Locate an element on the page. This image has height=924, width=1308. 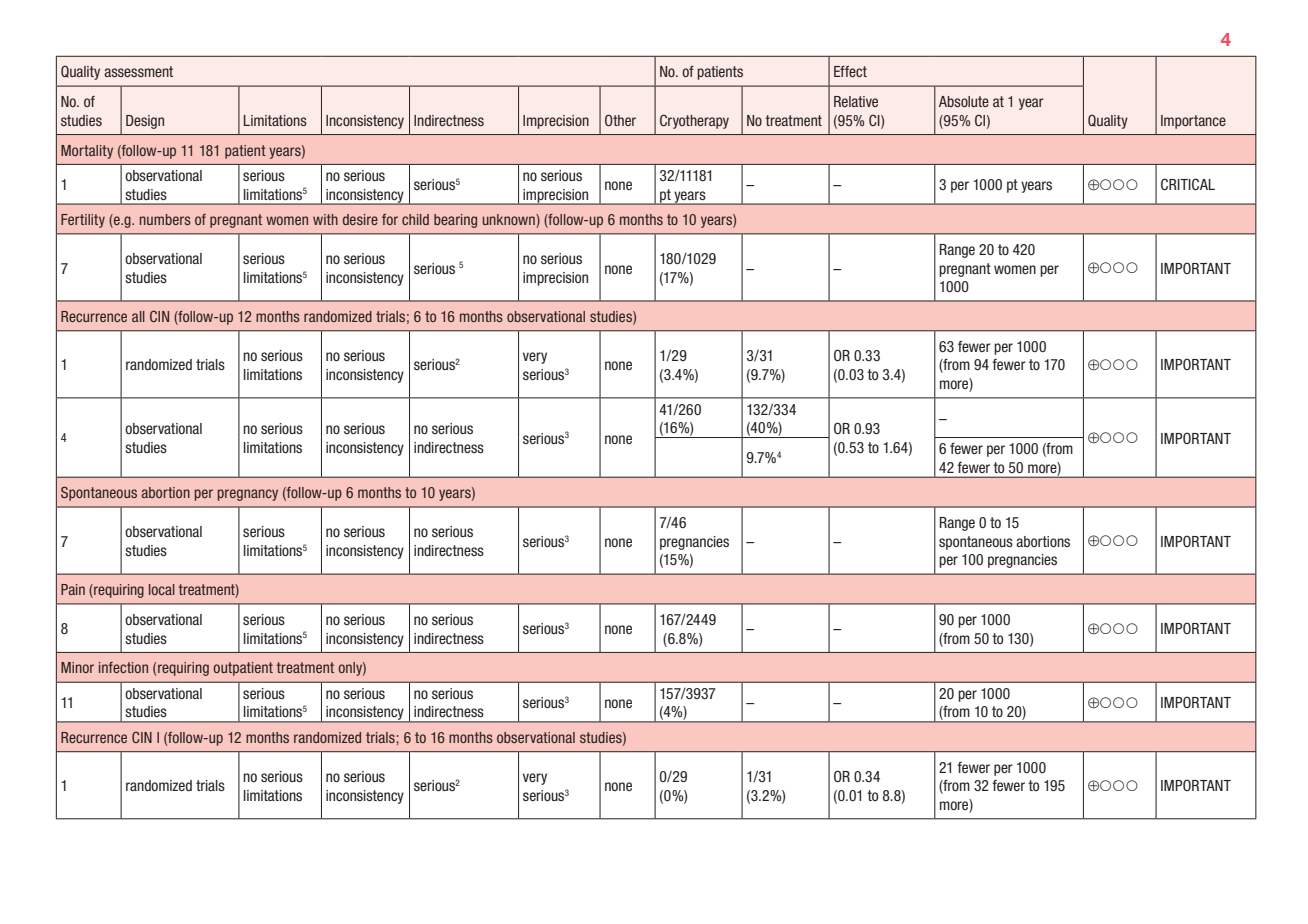
Importance is located at coordinates (1193, 122).
